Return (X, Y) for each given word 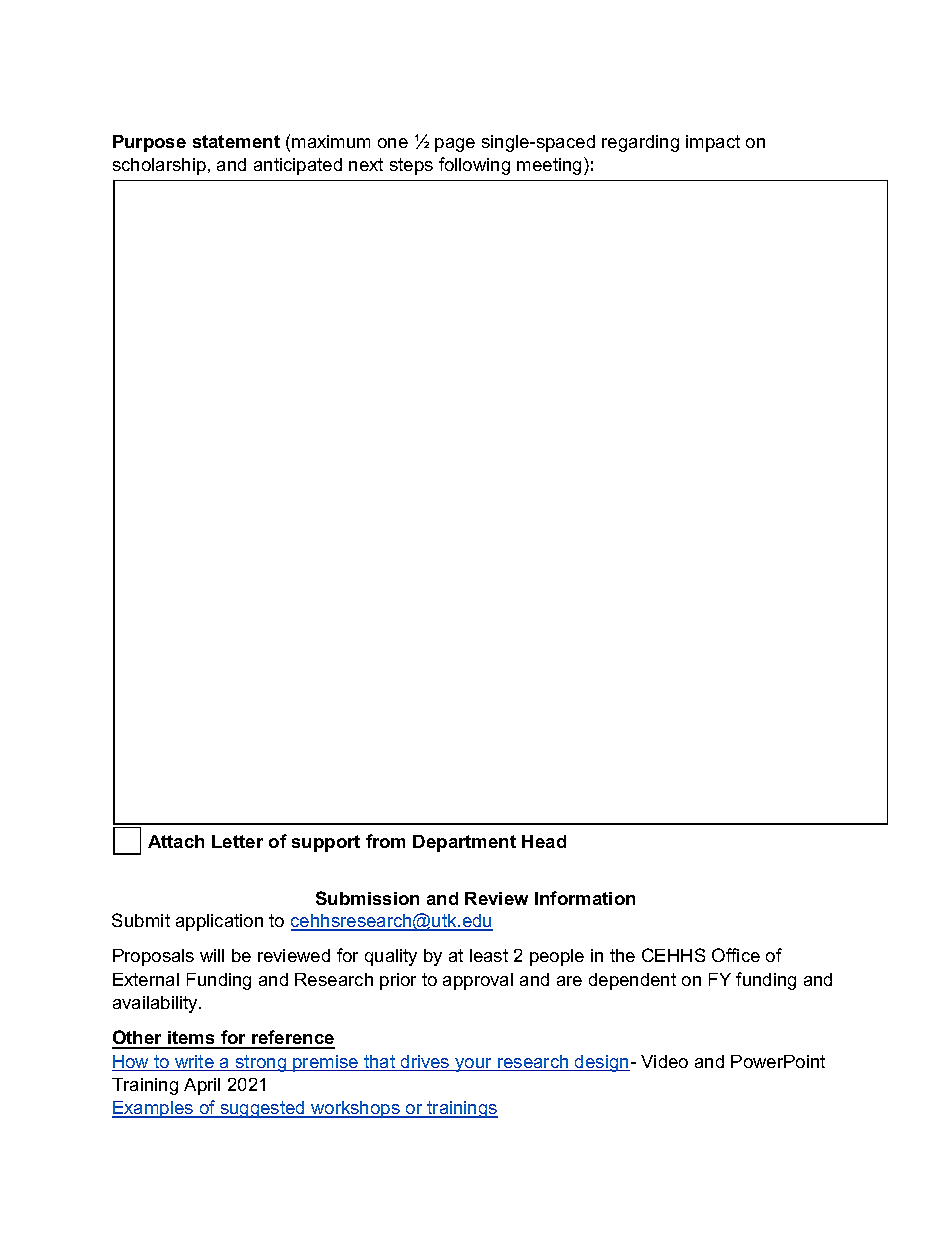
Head (544, 841)
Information (585, 898)
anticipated (298, 166)
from (385, 841)
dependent (632, 981)
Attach (176, 841)
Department (464, 843)
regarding (640, 143)
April (202, 1086)
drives (425, 1063)
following (474, 166)
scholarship (159, 166)
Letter (237, 841)
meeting (549, 166)
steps (411, 166)
